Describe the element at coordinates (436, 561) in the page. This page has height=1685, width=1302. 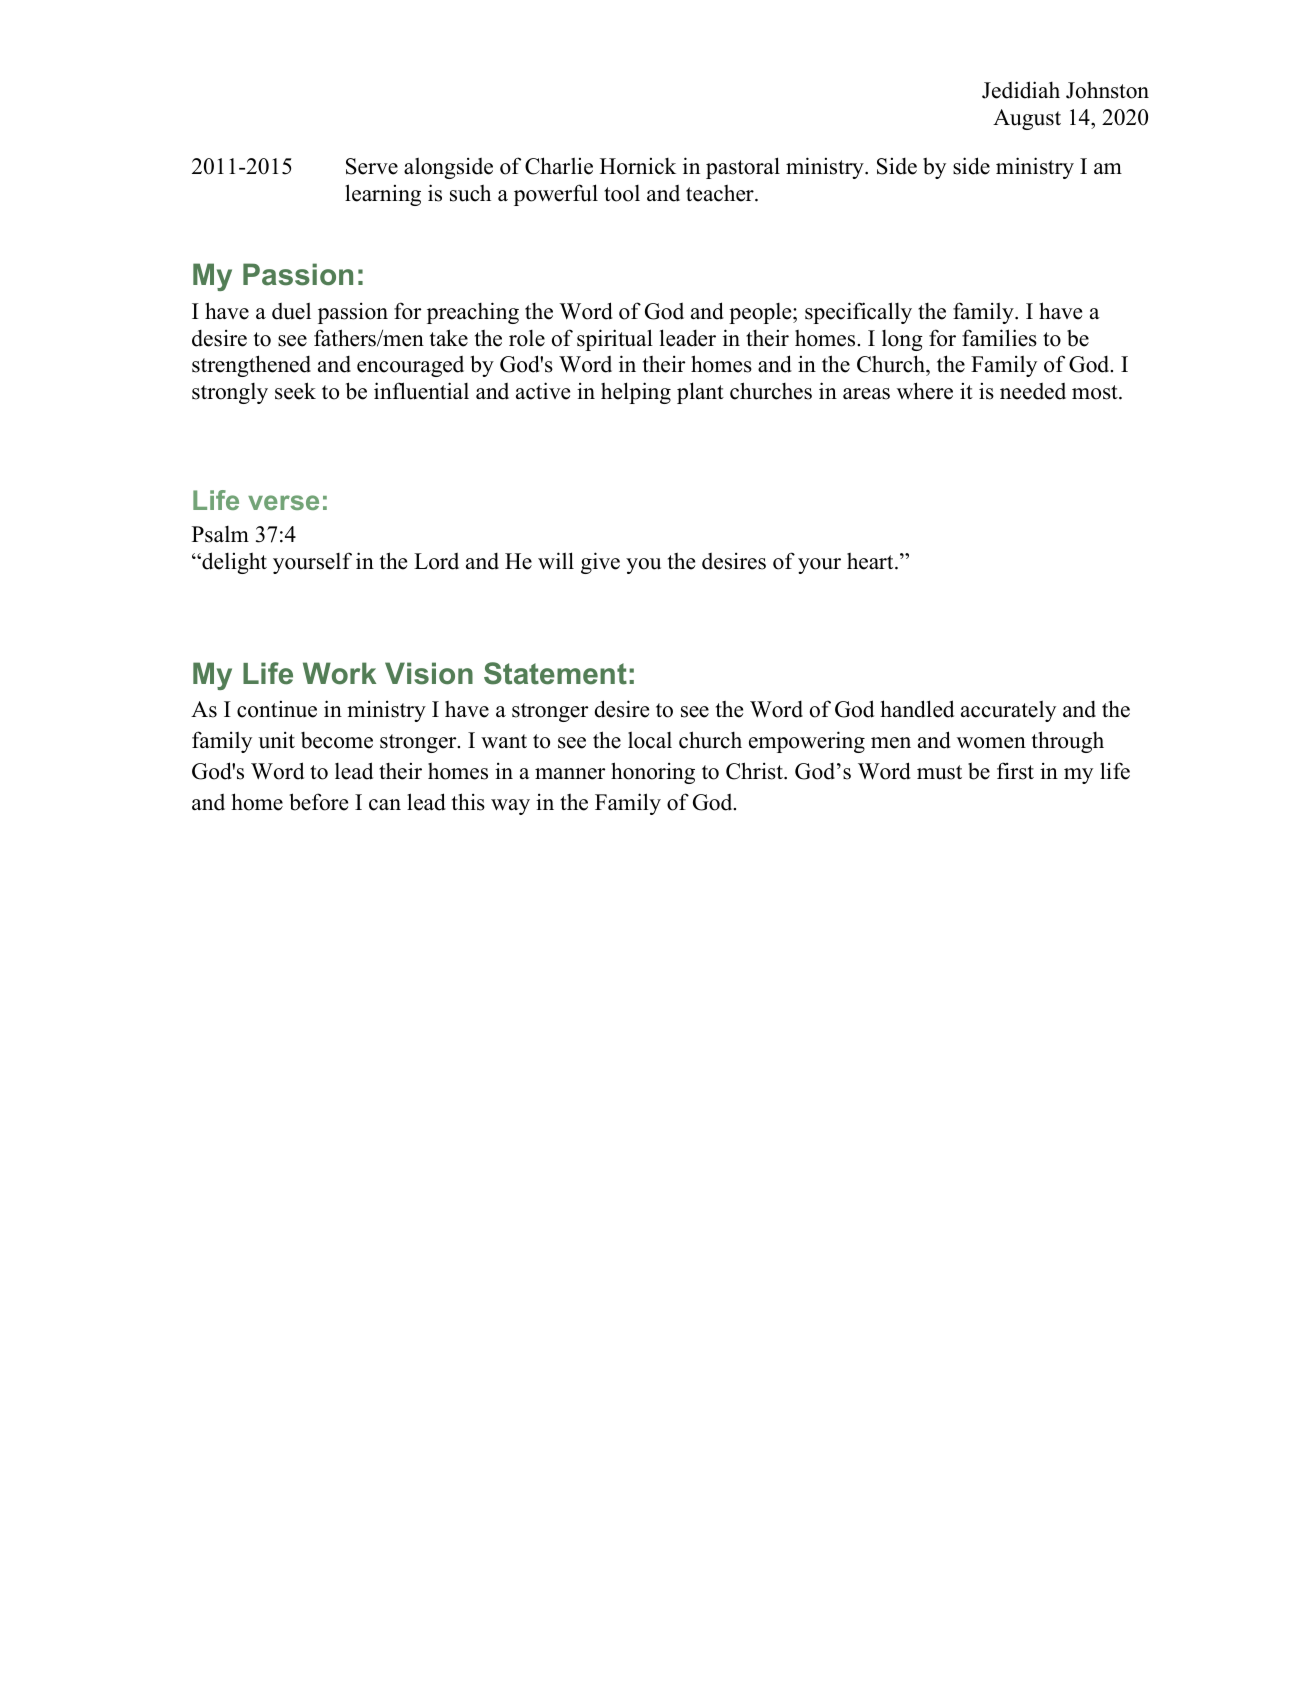
I see `Lord` at that location.
